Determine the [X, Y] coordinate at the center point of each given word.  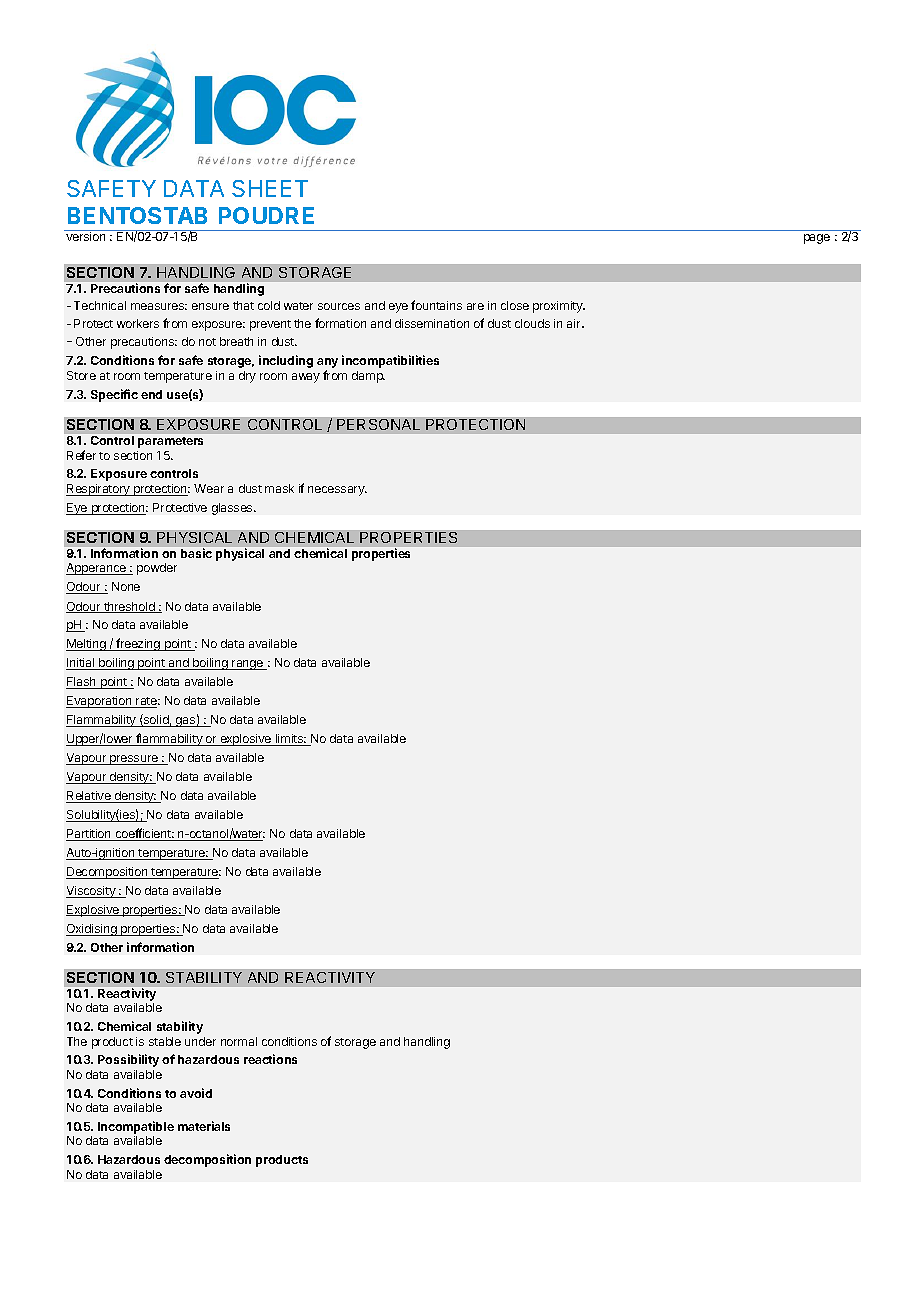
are [475, 306]
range [247, 665]
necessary [337, 491]
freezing [138, 644]
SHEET [270, 188]
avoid [196, 1093]
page [817, 239]
